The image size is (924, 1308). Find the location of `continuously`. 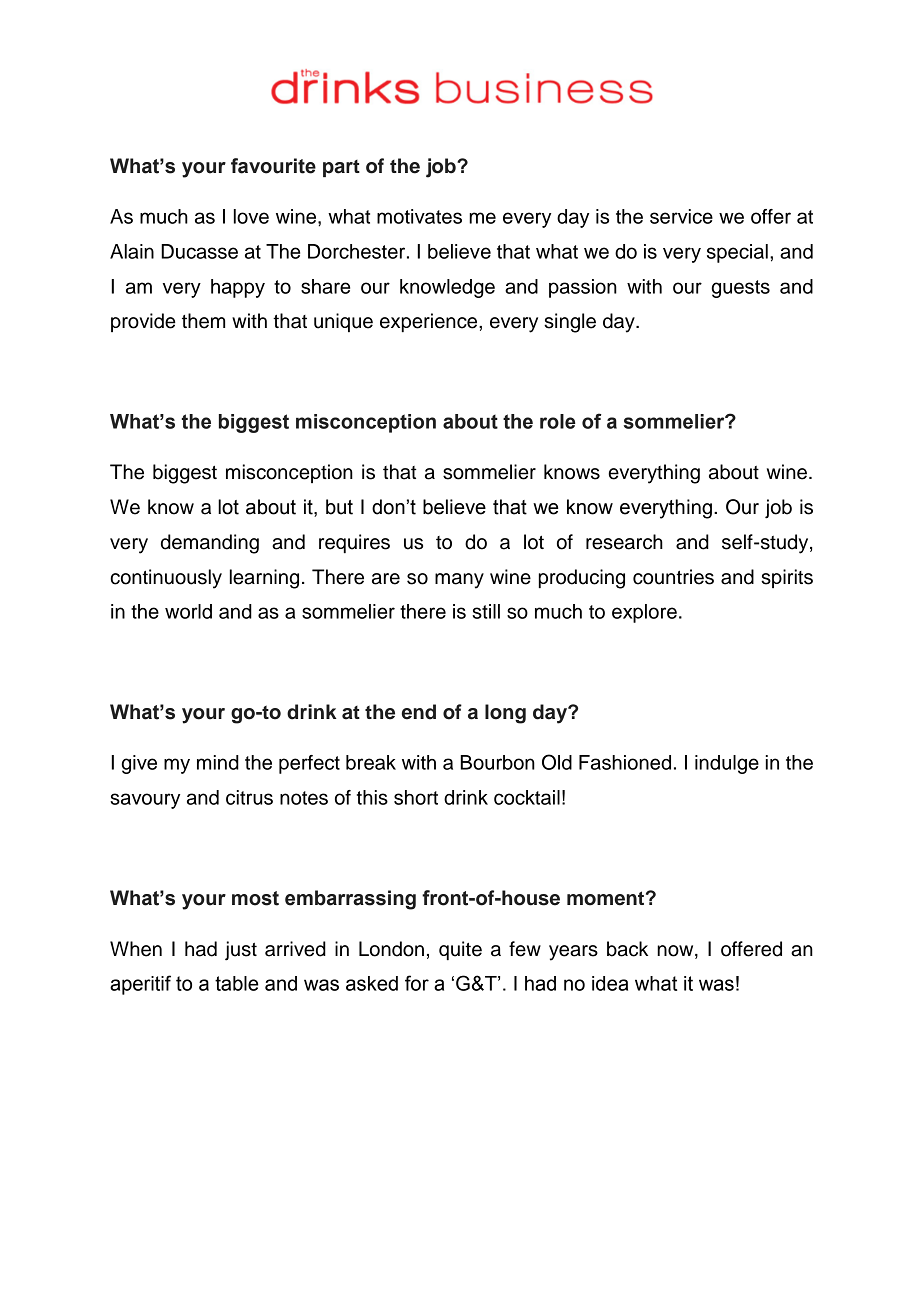

continuously is located at coordinates (166, 579).
